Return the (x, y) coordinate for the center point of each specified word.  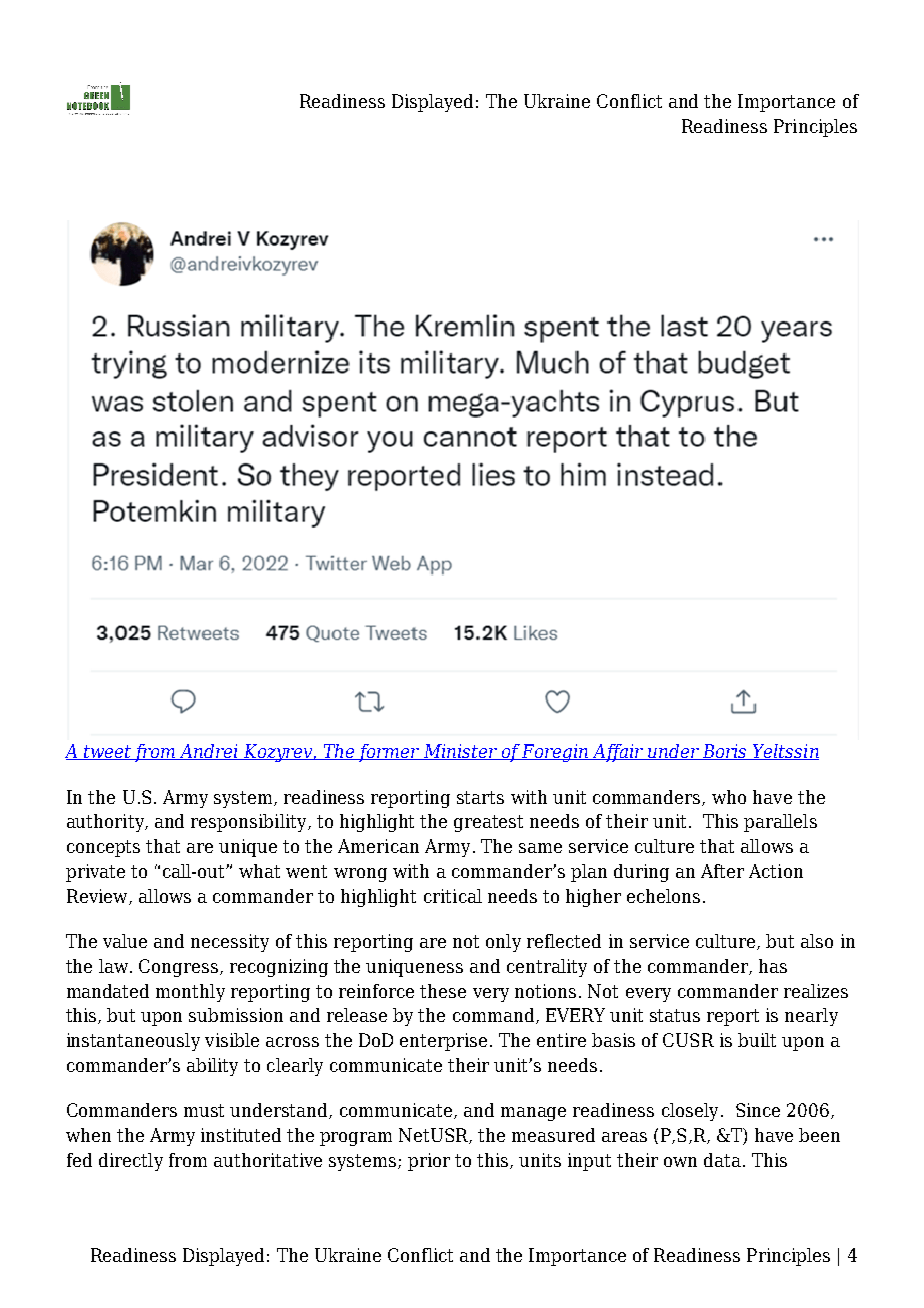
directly (131, 1162)
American (378, 846)
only (503, 943)
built (757, 1040)
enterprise (443, 1042)
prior (429, 1162)
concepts (103, 848)
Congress (178, 968)
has (773, 966)
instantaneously (133, 1042)
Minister (460, 752)
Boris (725, 752)
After (722, 871)
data (722, 1160)
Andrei (209, 752)
